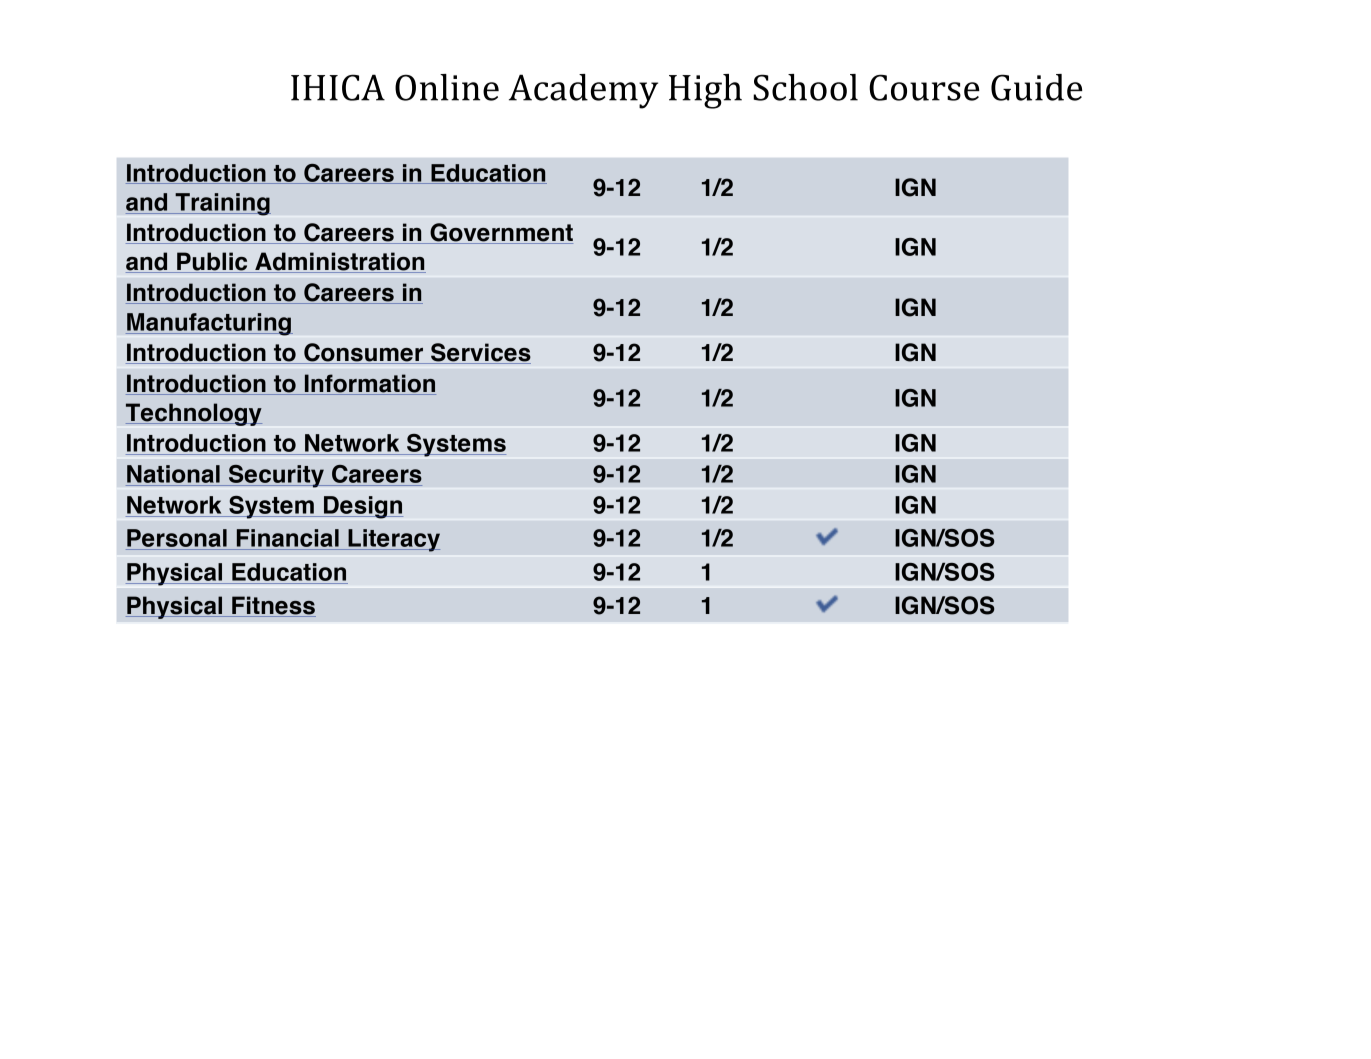  Describe the element at coordinates (369, 384) in the screenshot. I see `Information` at that location.
